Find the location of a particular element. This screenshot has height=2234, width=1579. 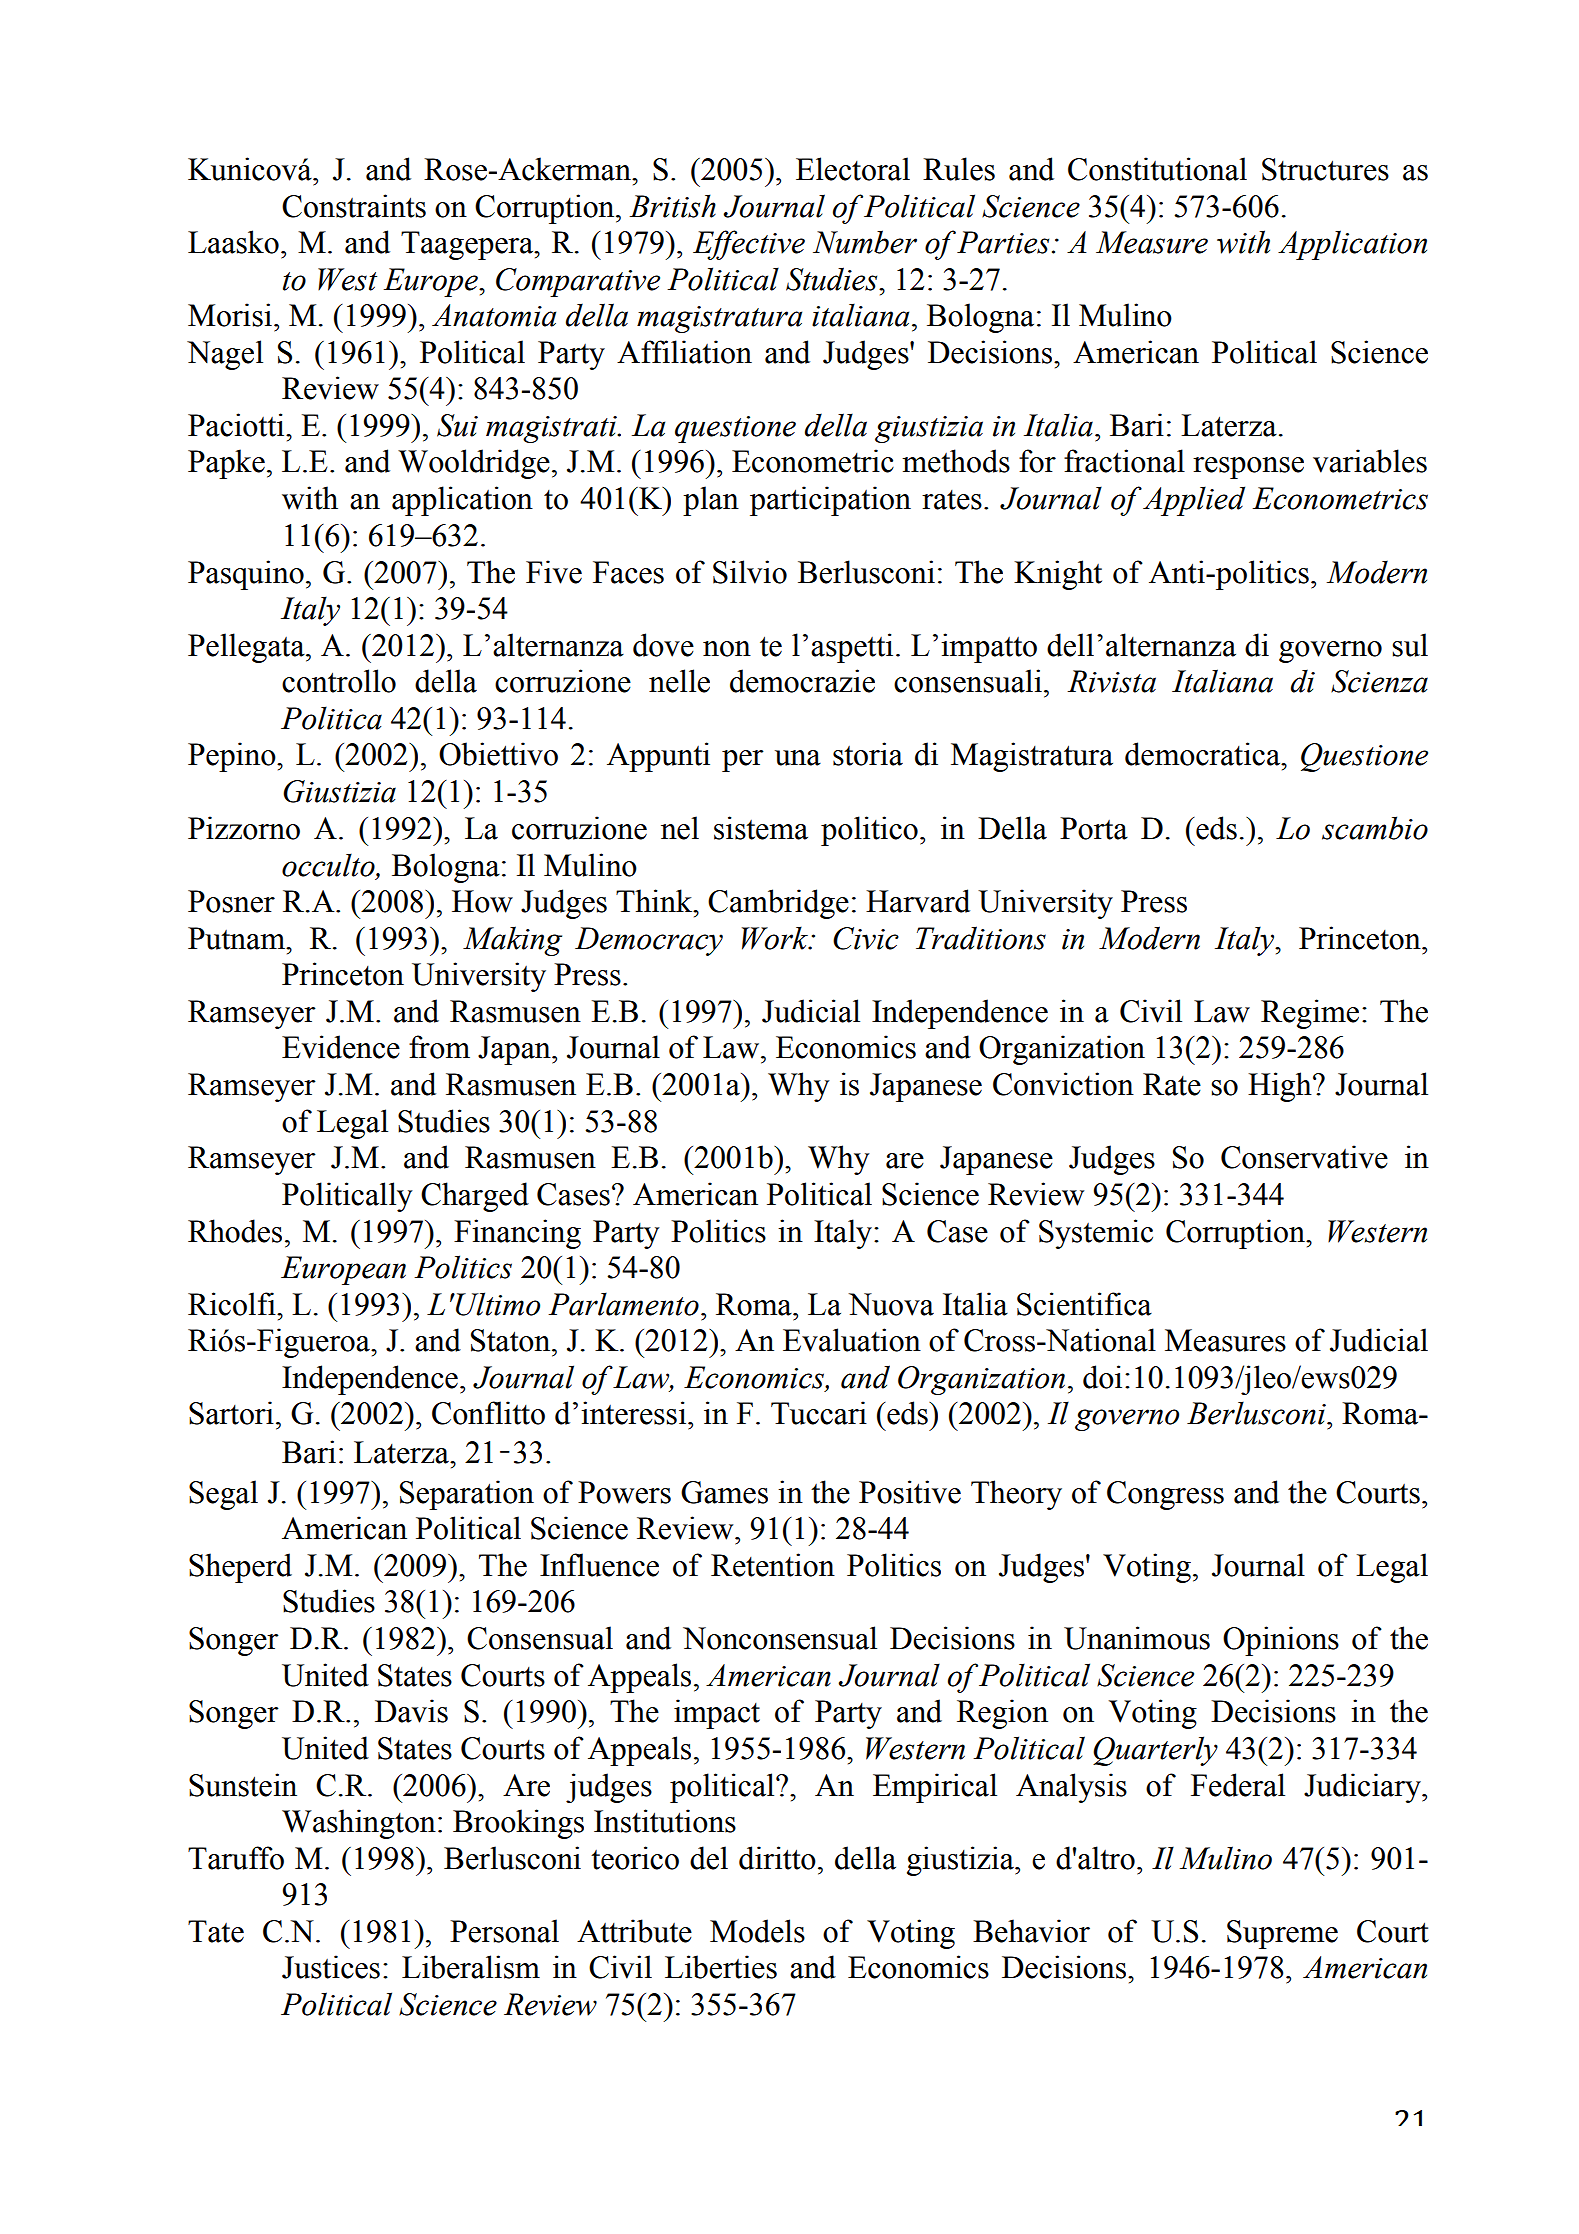

Number is located at coordinates (865, 242).
